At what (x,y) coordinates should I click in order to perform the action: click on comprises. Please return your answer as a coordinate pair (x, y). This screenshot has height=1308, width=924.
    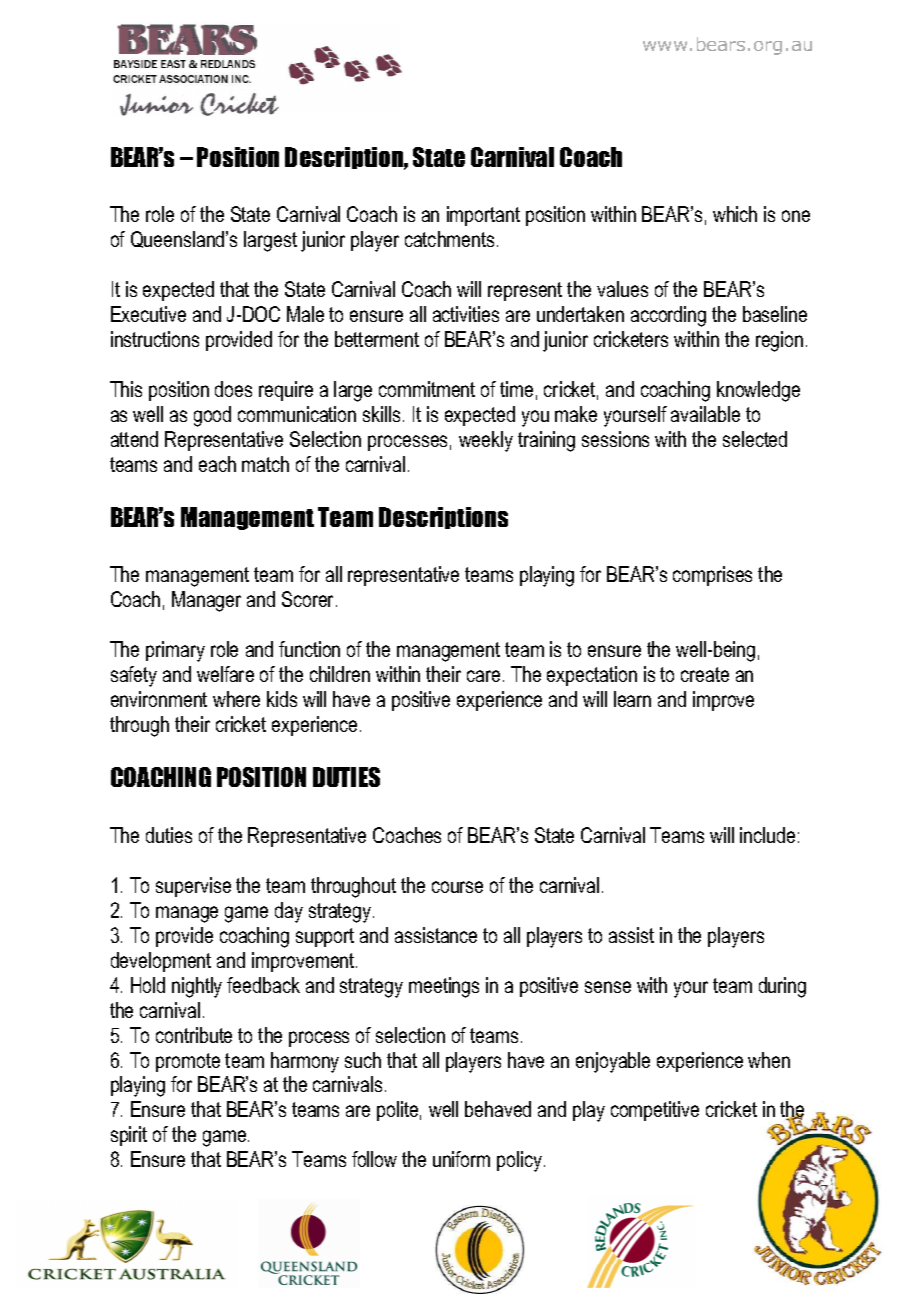
    Looking at the image, I should click on (712, 576).
